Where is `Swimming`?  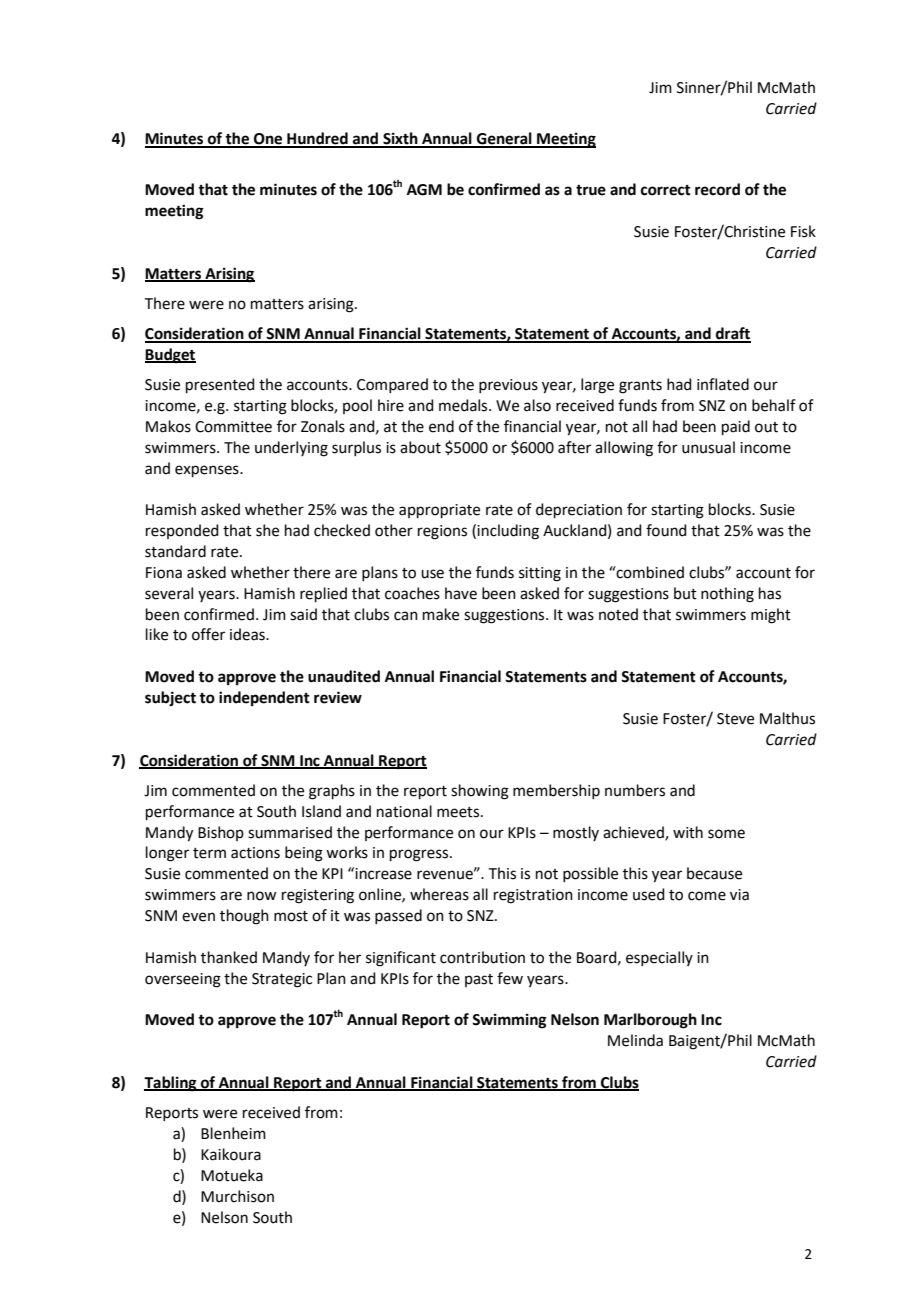 Swimming is located at coordinates (509, 1021).
